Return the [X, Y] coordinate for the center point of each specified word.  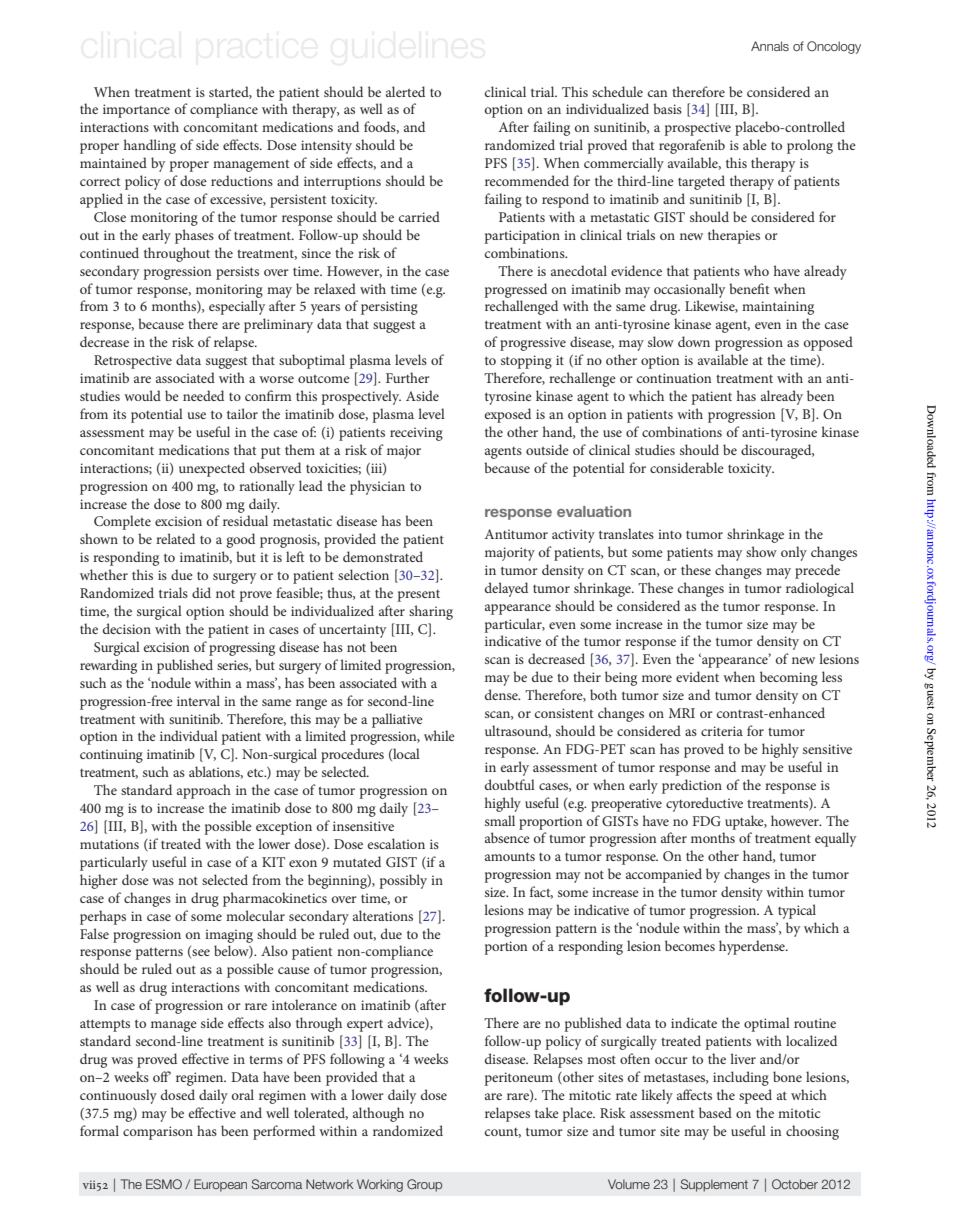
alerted [405, 91]
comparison [158, 1133]
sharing [431, 612]
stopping [526, 362]
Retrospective [133, 362]
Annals [770, 46]
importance [136, 111]
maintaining [778, 308]
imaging [229, 936]
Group [424, 1185]
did [201, 592]
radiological [820, 589]
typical [797, 911]
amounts [510, 856]
